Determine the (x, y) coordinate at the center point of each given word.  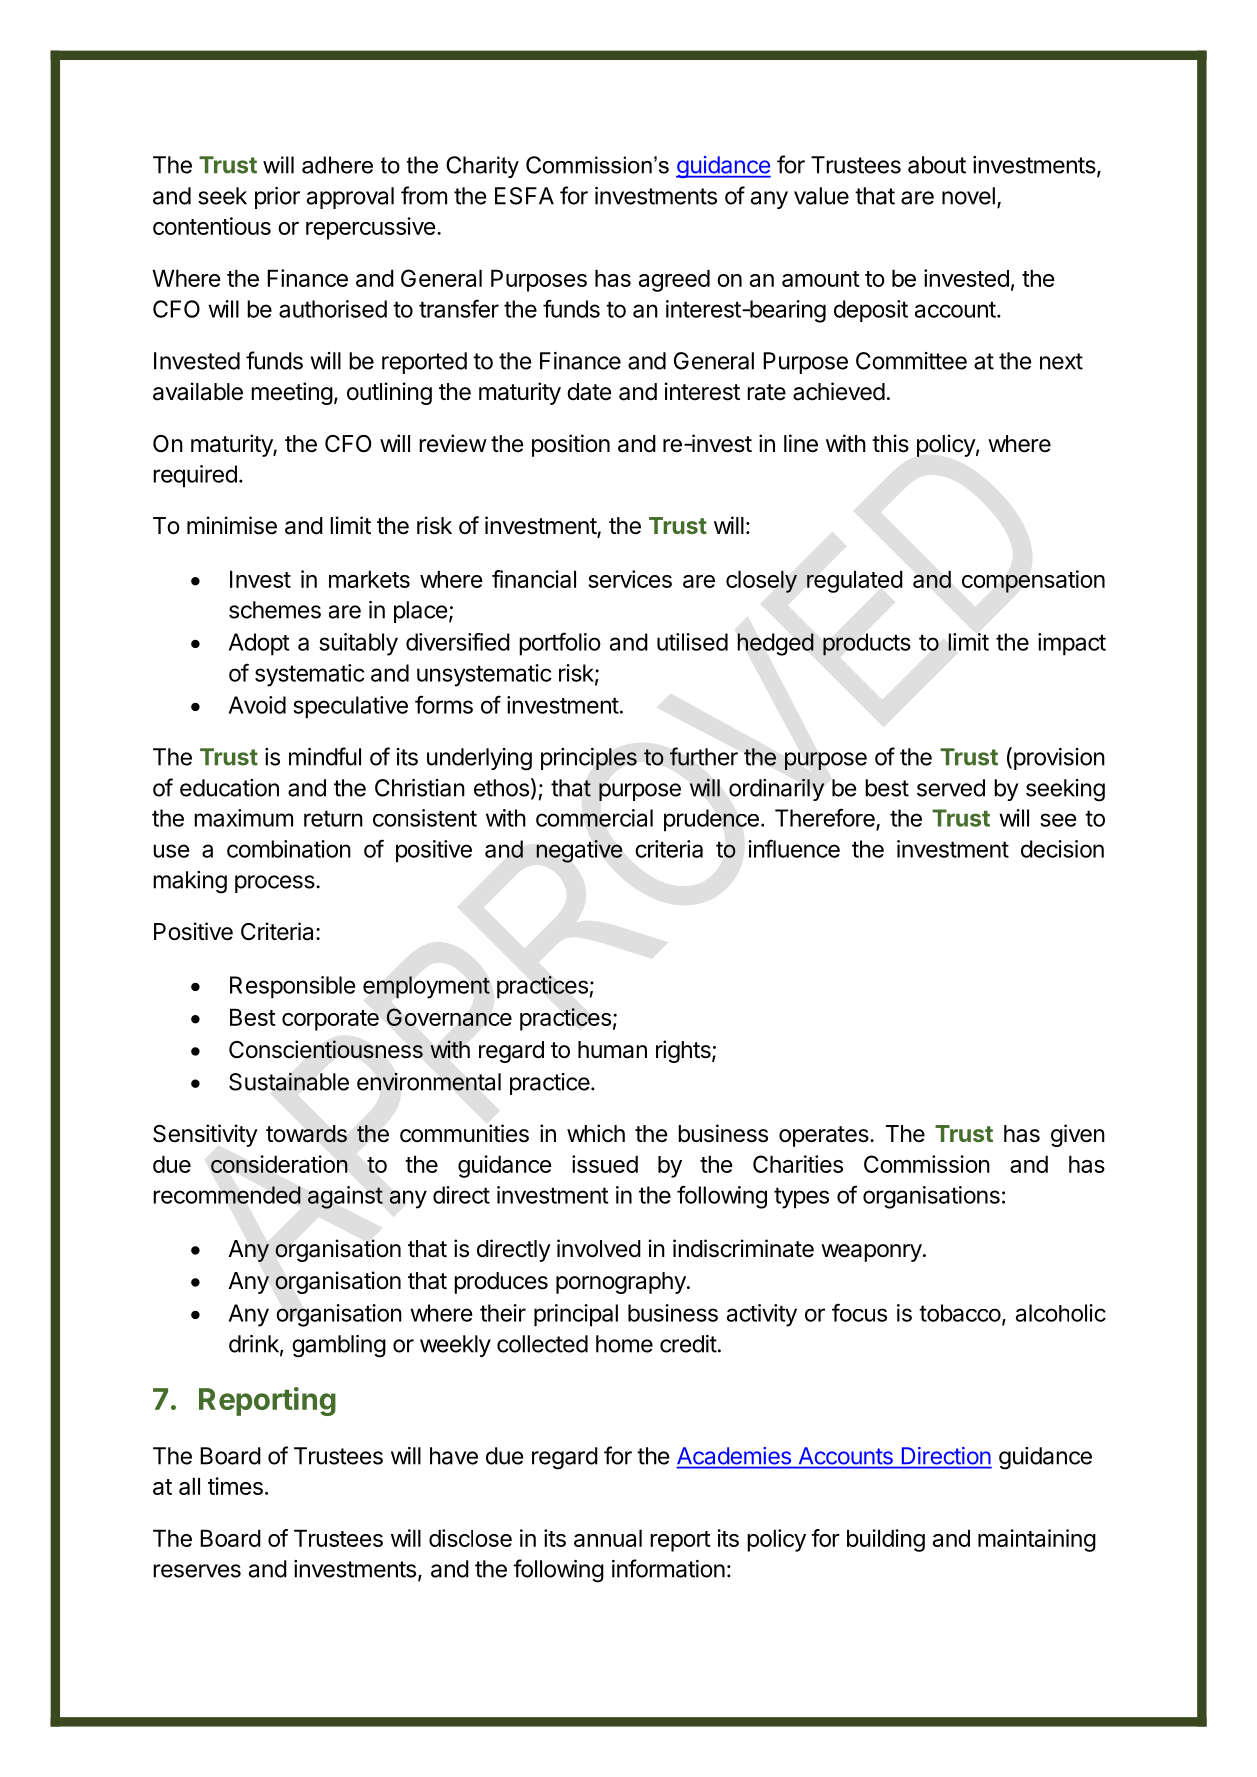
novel (968, 196)
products (867, 644)
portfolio (560, 644)
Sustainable (289, 1082)
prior (277, 198)
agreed (674, 280)
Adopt (259, 644)
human (612, 1050)
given (1078, 1135)
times (235, 1486)
